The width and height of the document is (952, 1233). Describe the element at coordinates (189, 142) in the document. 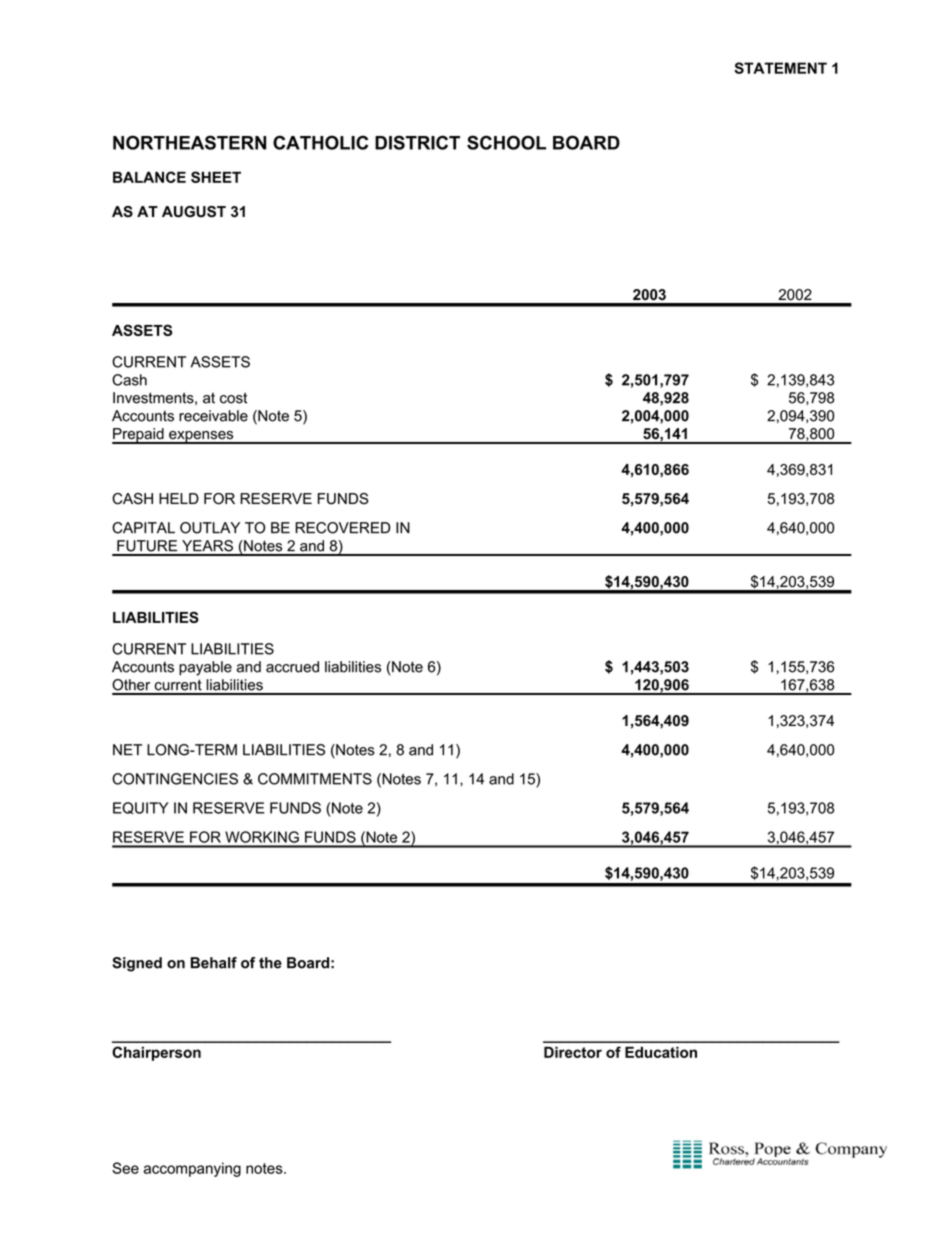

I see `NORTHEASTERN` at that location.
